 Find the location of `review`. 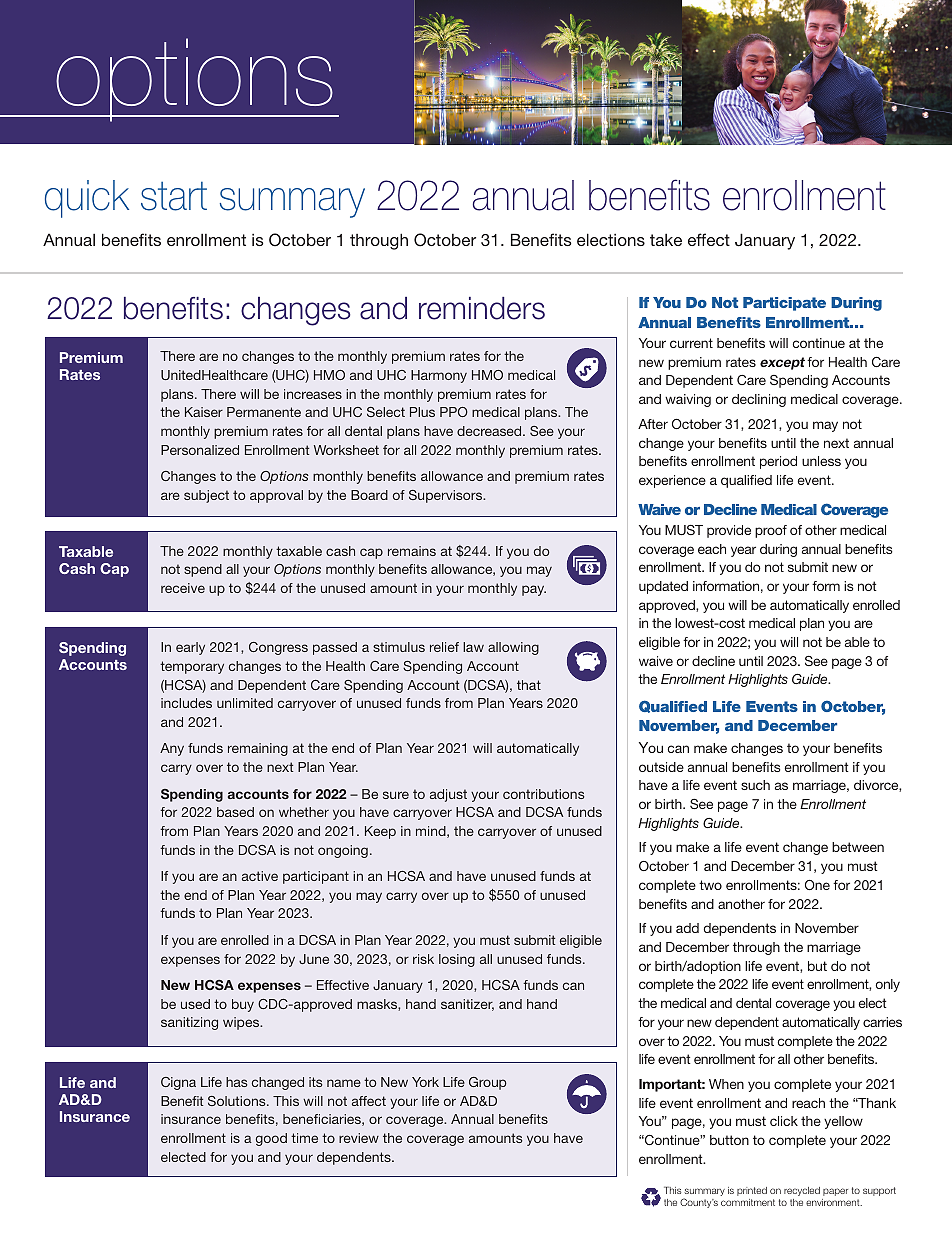

review is located at coordinates (359, 1138).
